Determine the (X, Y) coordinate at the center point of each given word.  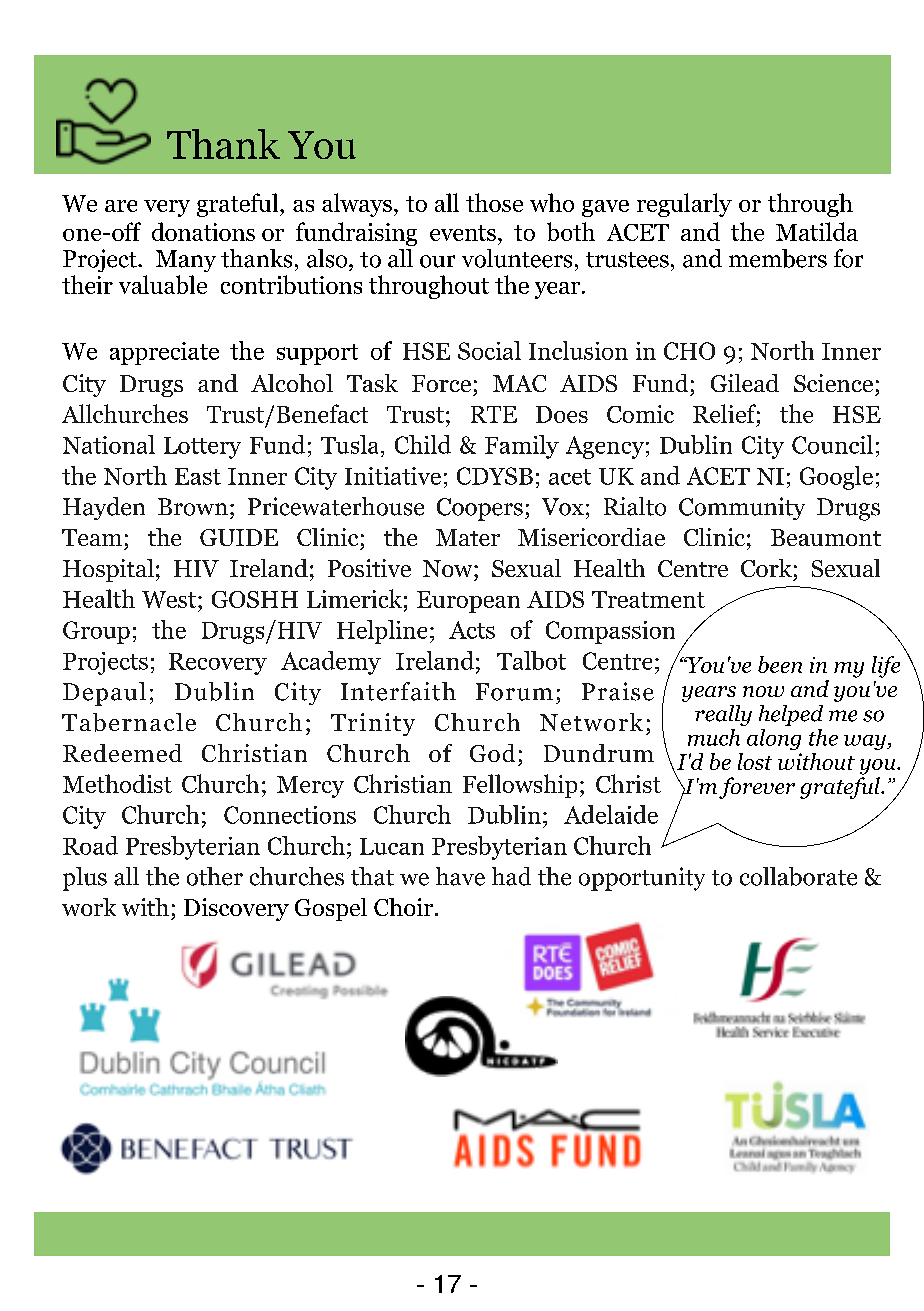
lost (755, 761)
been (780, 664)
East (198, 476)
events (463, 233)
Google (836, 478)
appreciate (164, 353)
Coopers (480, 509)
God (492, 753)
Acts (472, 630)
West (170, 599)
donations (203, 231)
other (215, 876)
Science (833, 383)
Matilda (817, 231)
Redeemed (122, 753)
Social (489, 350)
